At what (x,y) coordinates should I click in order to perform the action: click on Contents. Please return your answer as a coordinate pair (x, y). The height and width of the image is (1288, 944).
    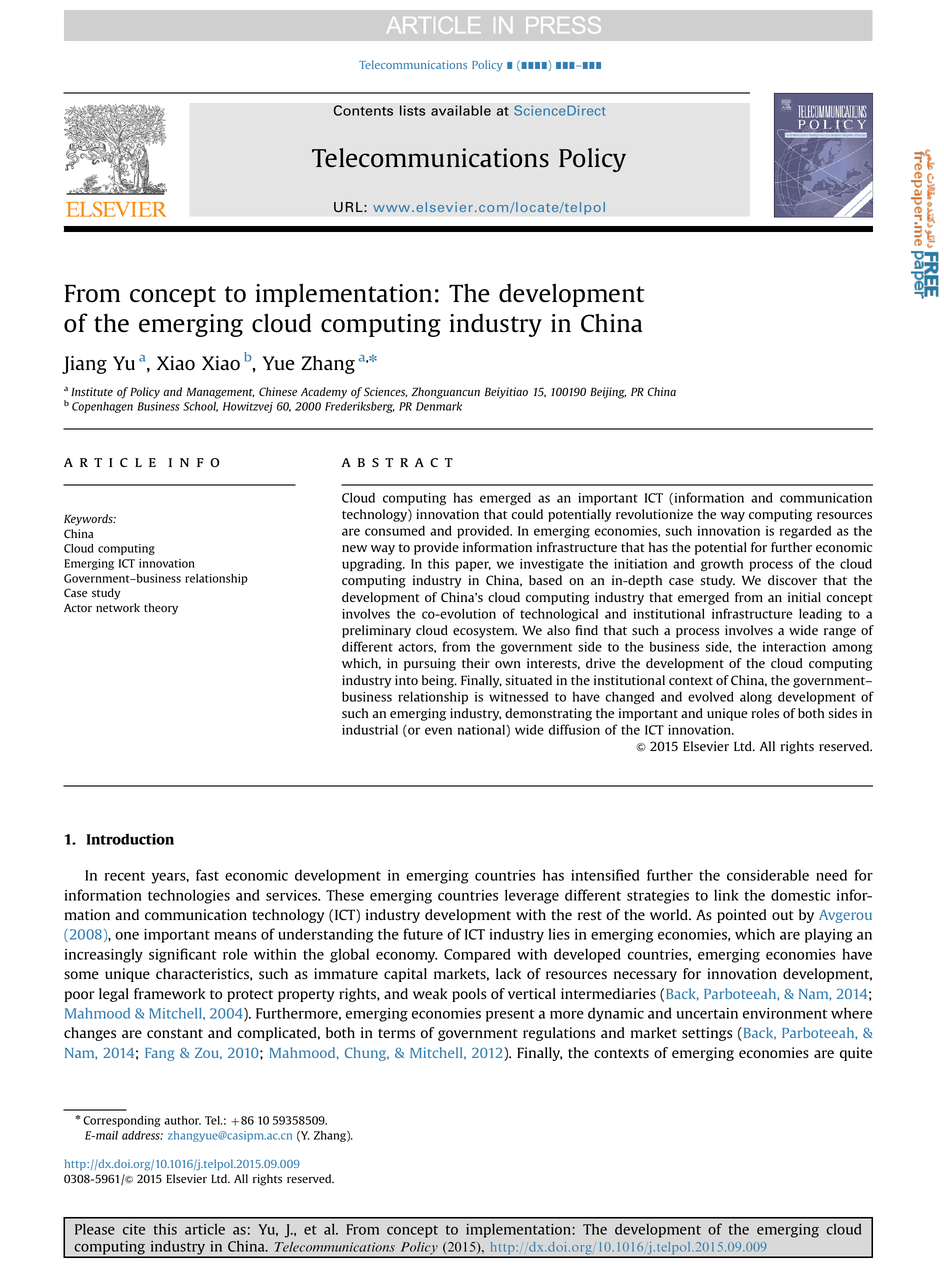
    Looking at the image, I should click on (363, 110).
